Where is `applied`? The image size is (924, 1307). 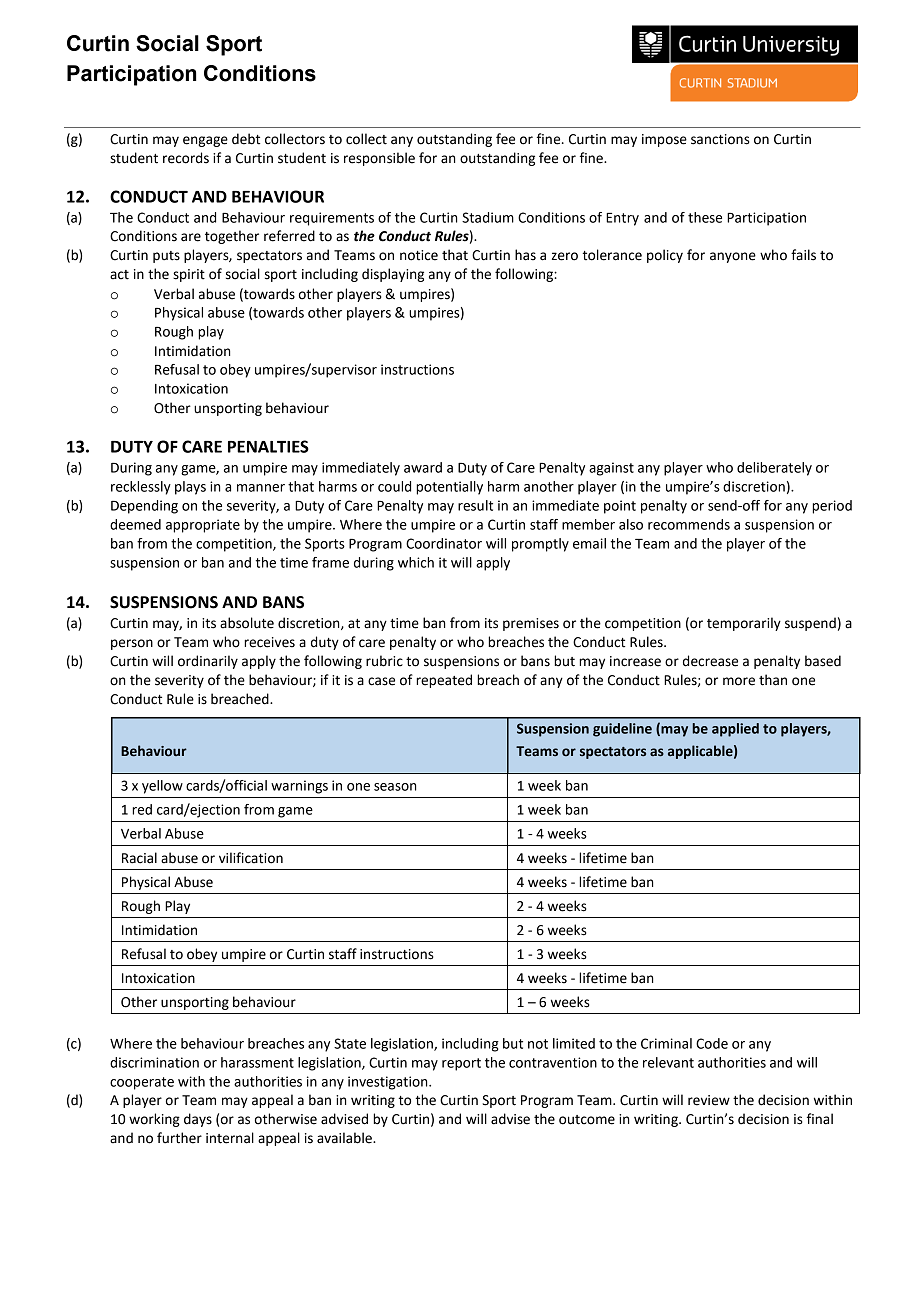 applied is located at coordinates (735, 730).
